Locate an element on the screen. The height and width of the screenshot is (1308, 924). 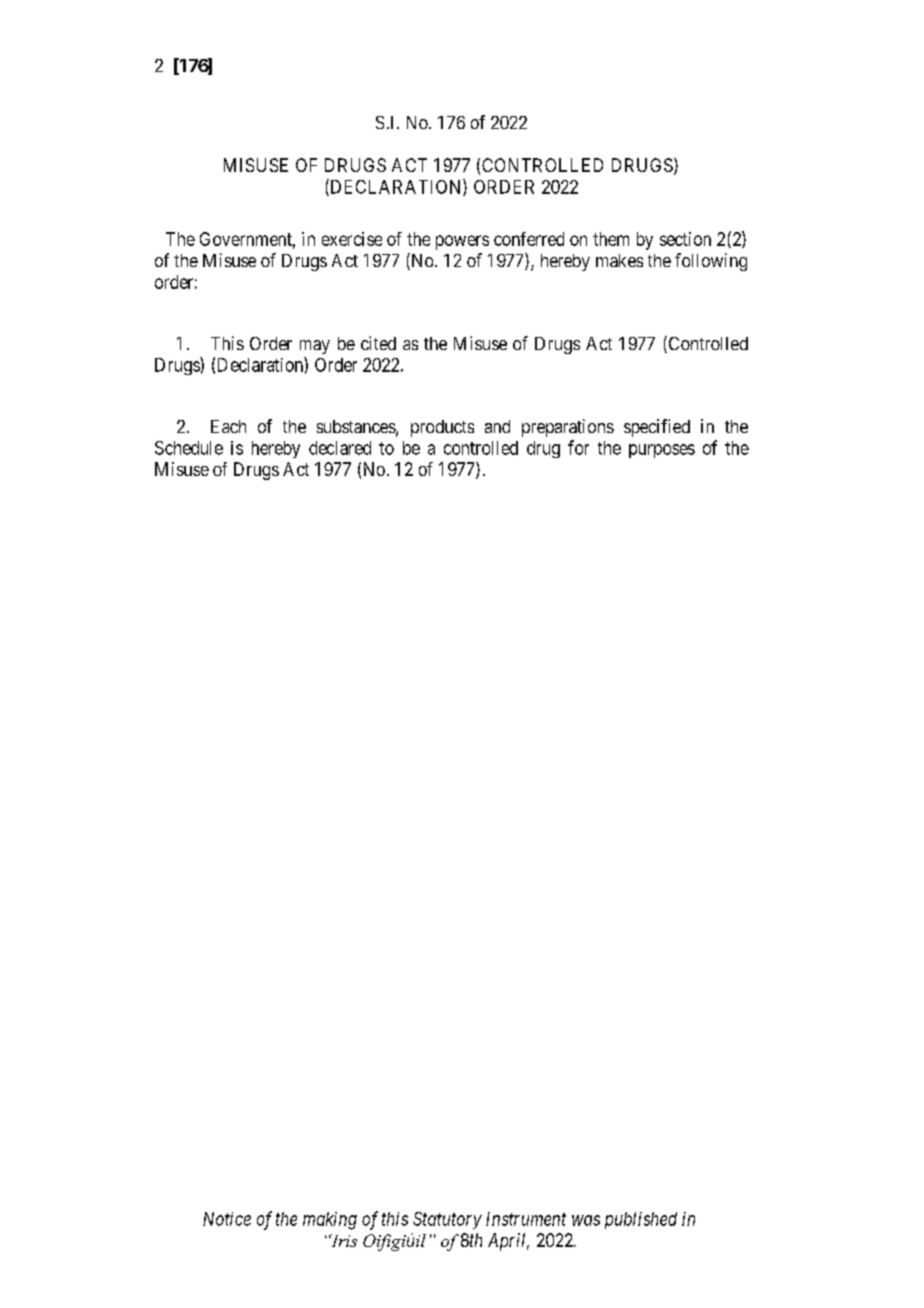
powers is located at coordinates (462, 242).
